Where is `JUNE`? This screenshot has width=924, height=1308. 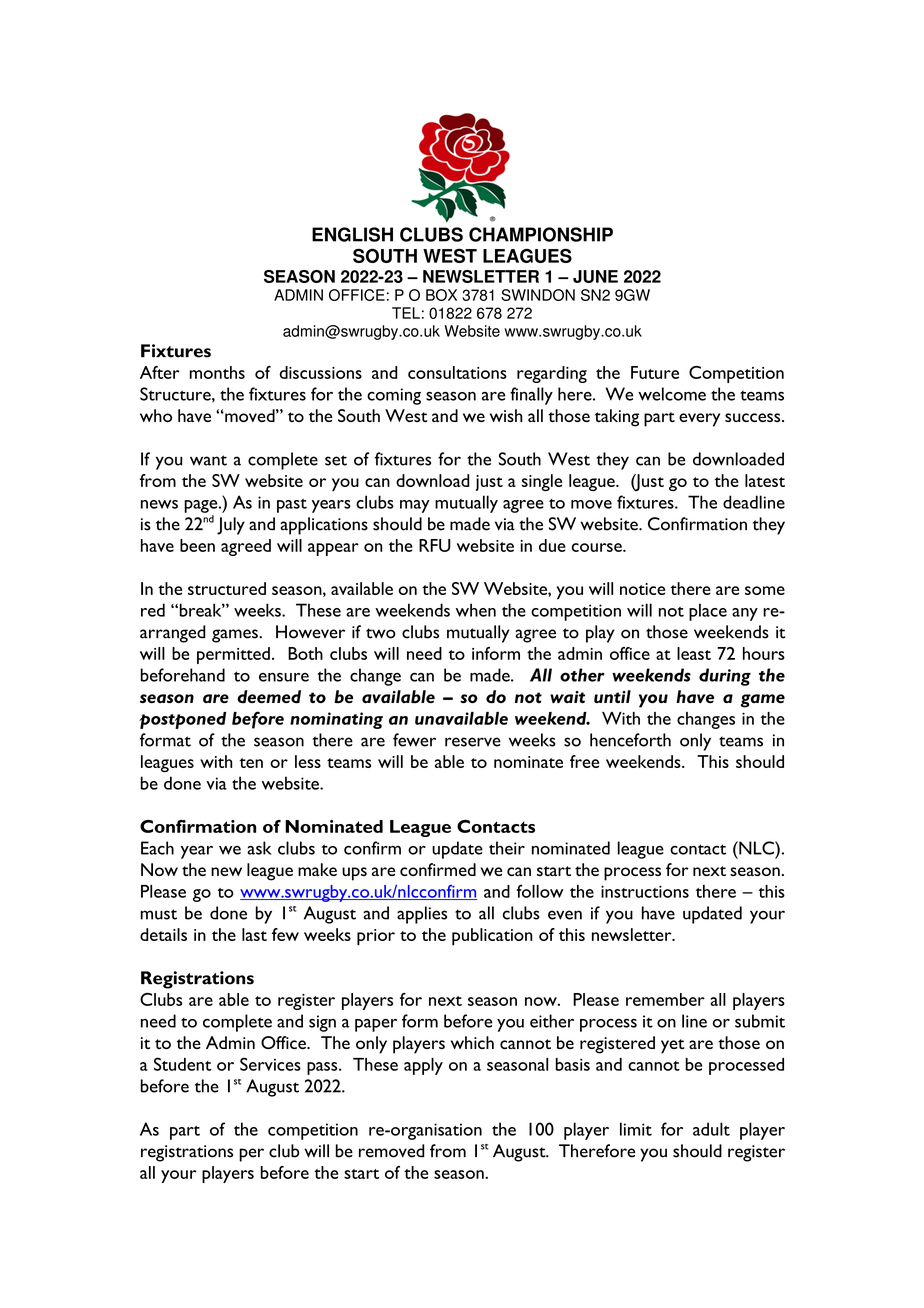 JUNE is located at coordinates (595, 276).
